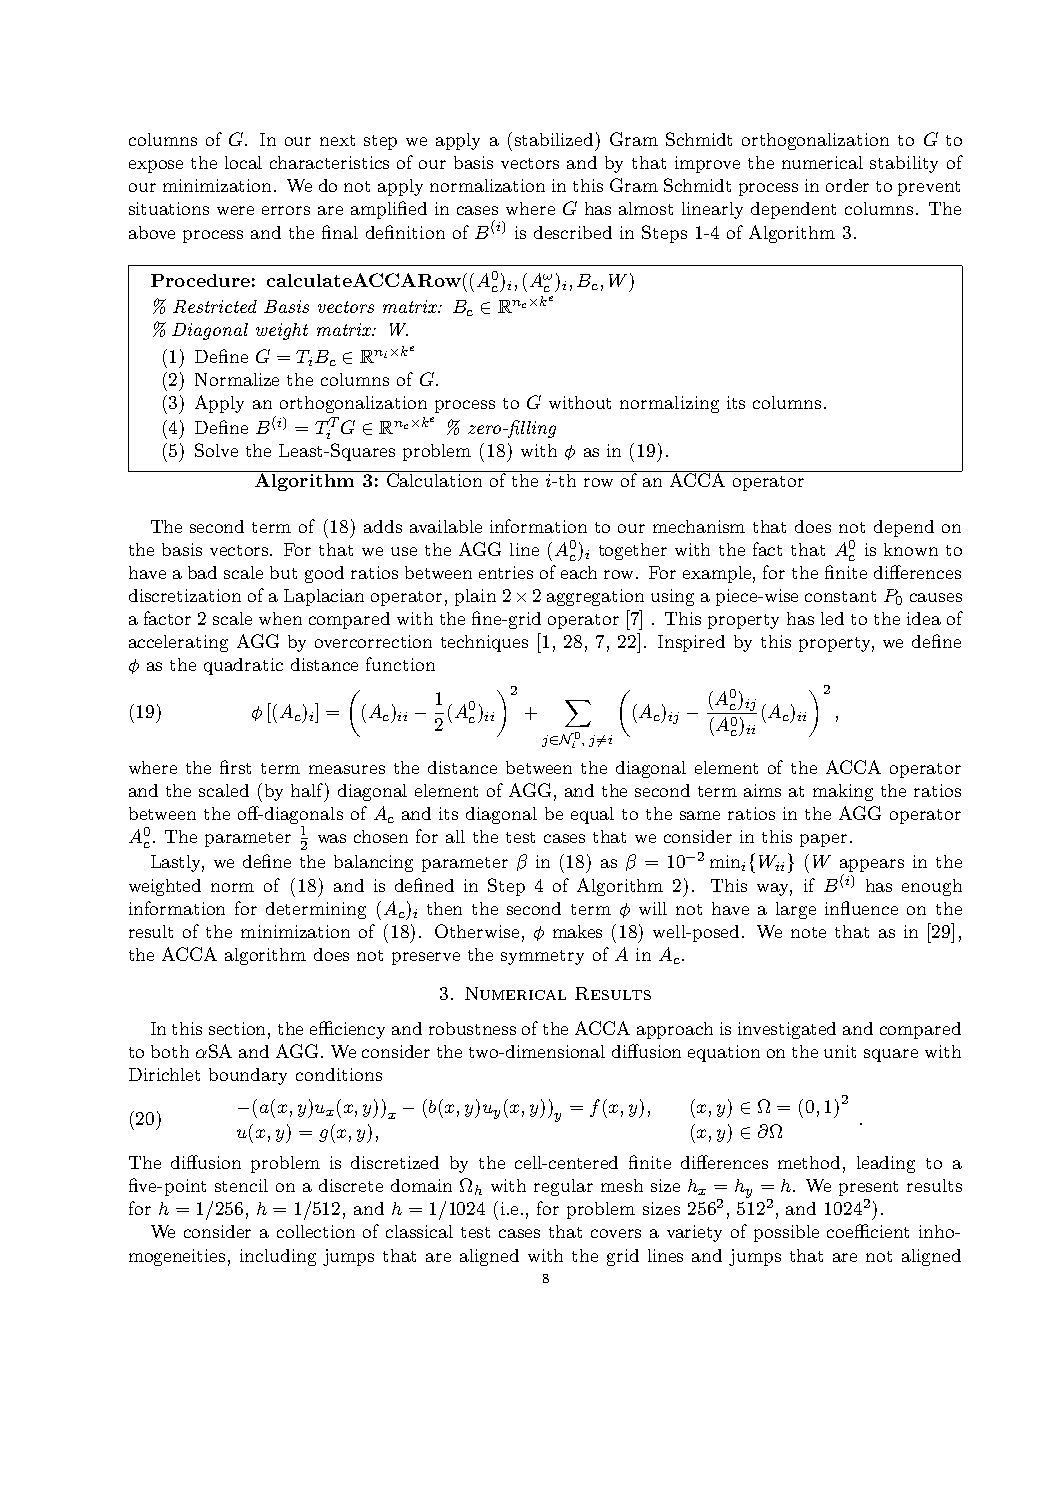 This screenshot has height=1500, width=1061. What do you see at coordinates (823, 840) in the screenshot?
I see `paper` at bounding box center [823, 840].
